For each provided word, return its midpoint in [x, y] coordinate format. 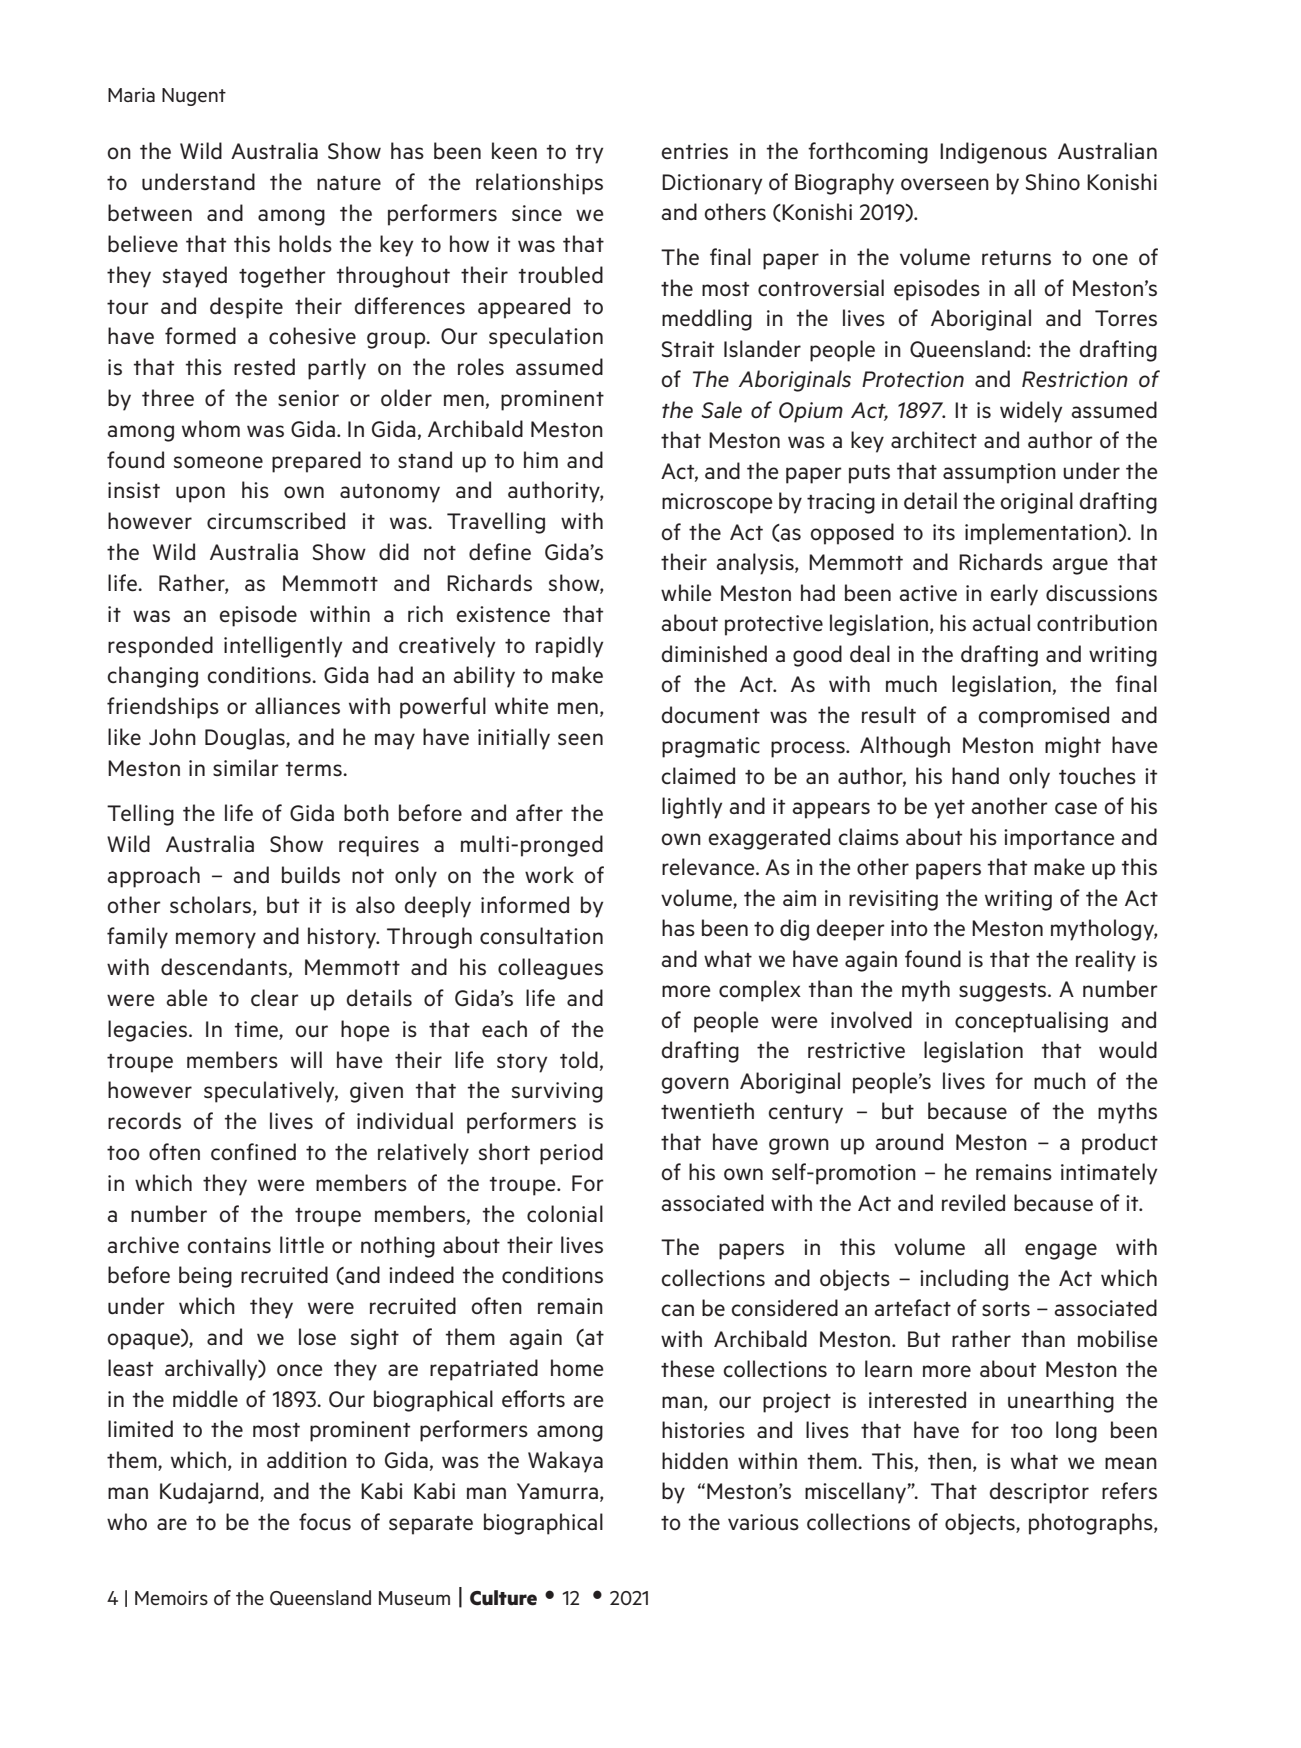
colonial [565, 1214]
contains [229, 1245]
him [541, 459]
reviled [973, 1203]
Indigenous [993, 153]
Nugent [194, 97]
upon [200, 494]
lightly [692, 808]
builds [311, 875]
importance [1059, 839]
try [589, 154]
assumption [999, 473]
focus [325, 1522]
